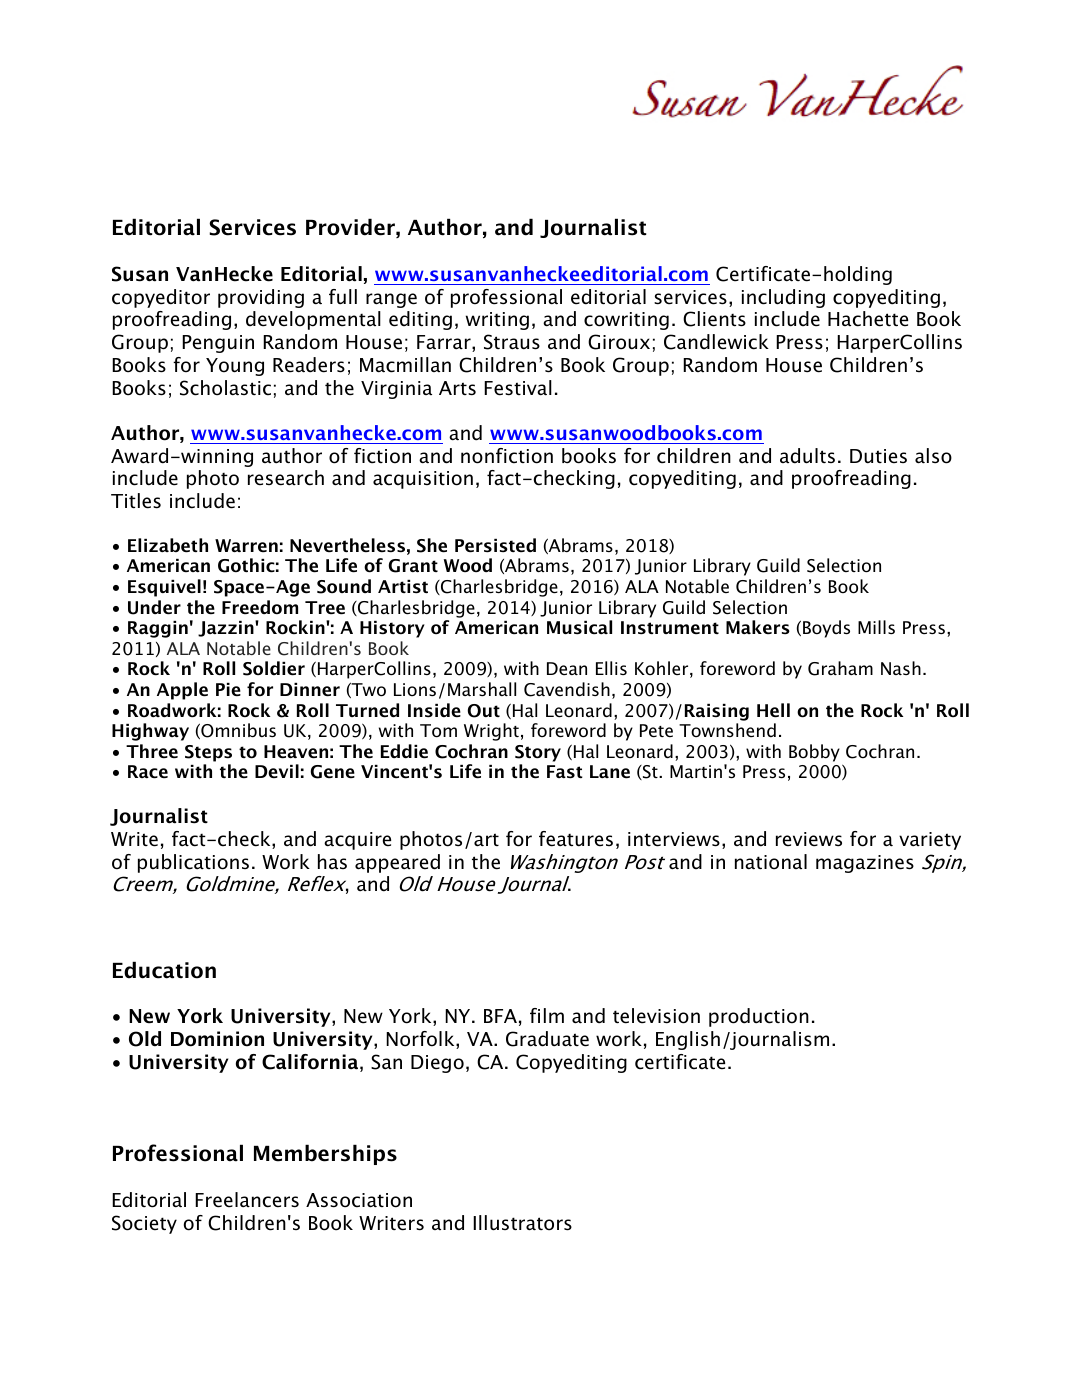  What do you see at coordinates (865, 864) in the screenshot?
I see `magazines` at bounding box center [865, 864].
